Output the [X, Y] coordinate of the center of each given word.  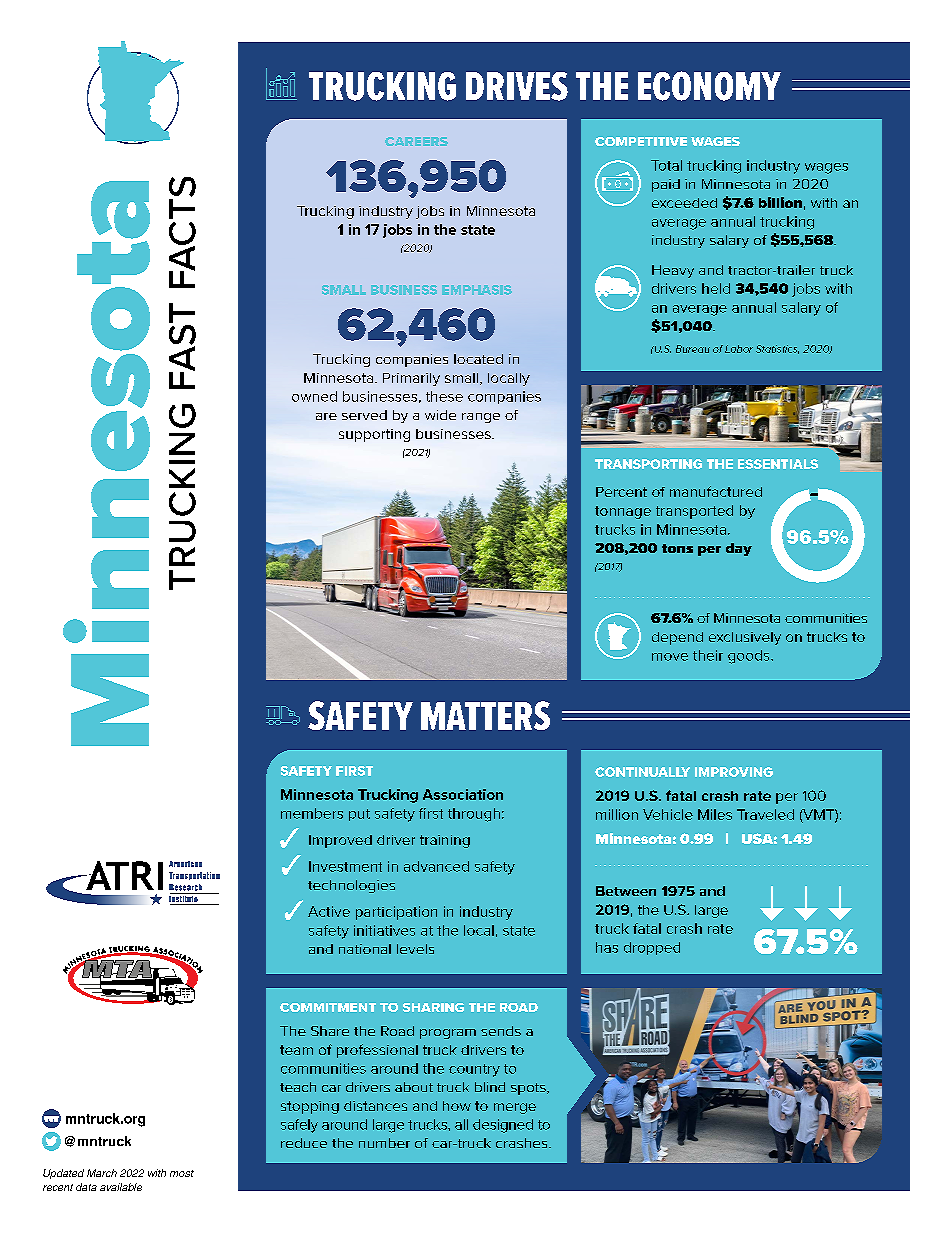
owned [314, 396]
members [312, 813]
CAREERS [416, 141]
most [182, 1173]
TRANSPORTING [648, 464]
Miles [715, 814]
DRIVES [517, 86]
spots [529, 1089]
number [384, 1143]
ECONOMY [709, 86]
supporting [374, 435]
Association [463, 794]
